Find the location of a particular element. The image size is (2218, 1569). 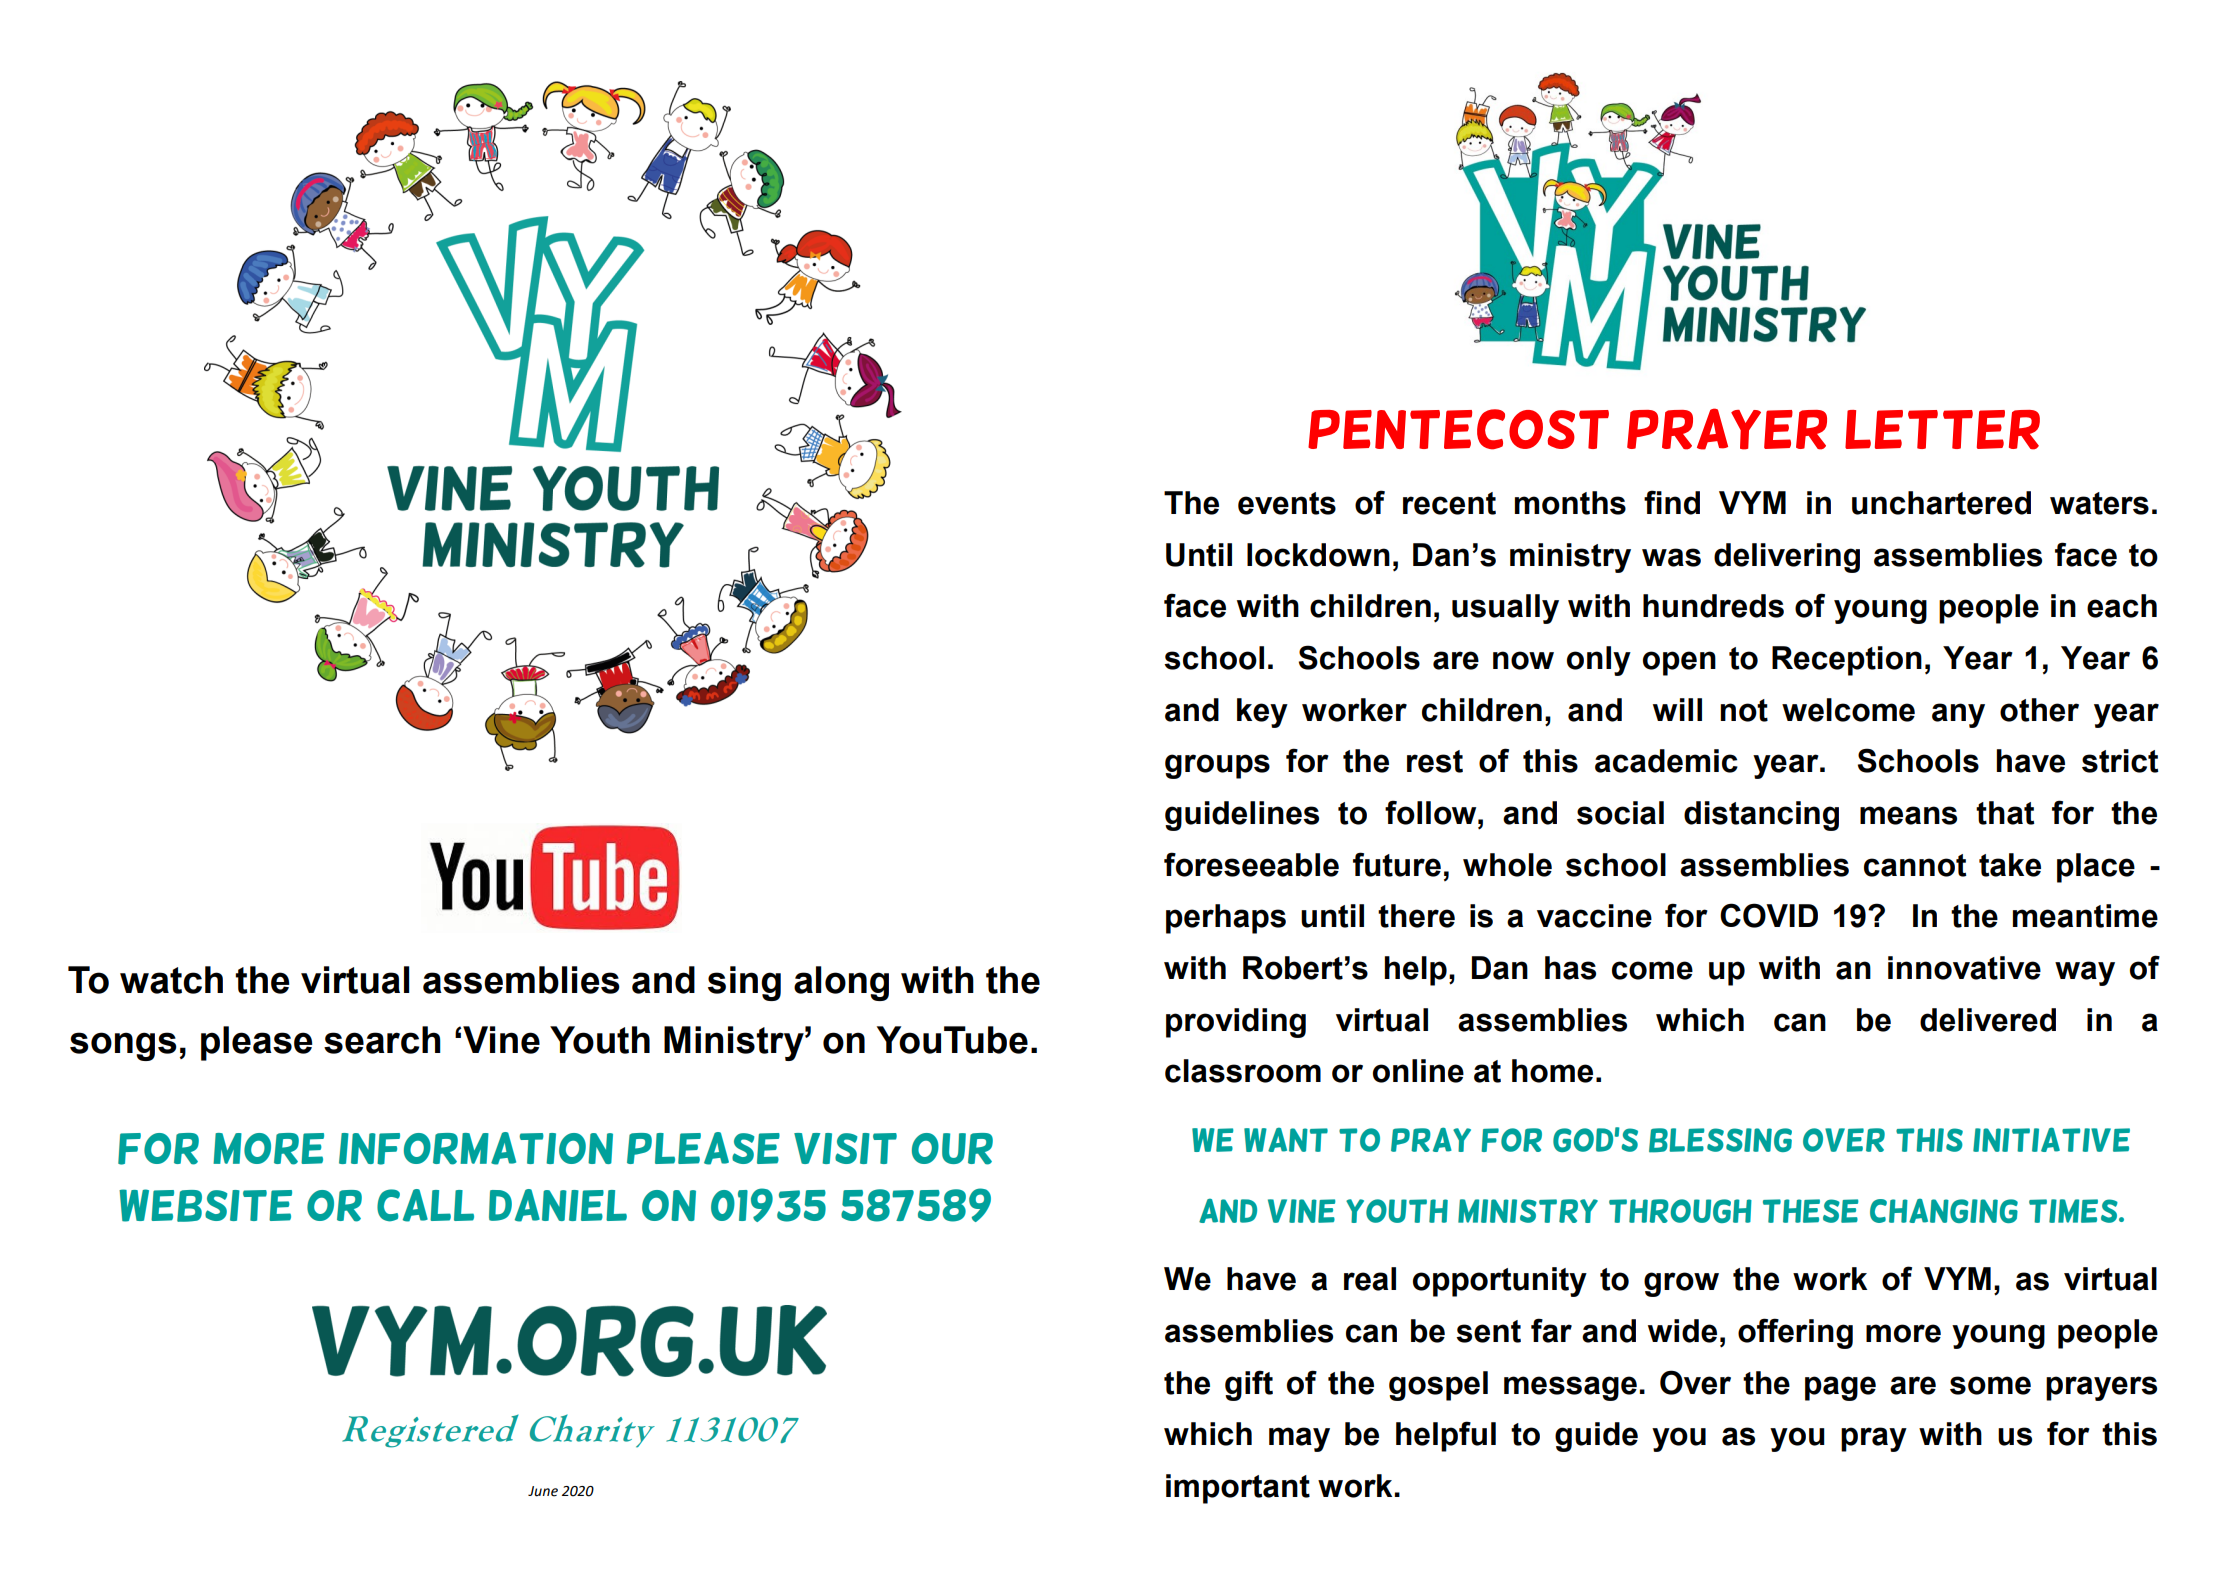

June is located at coordinates (543, 1491).
